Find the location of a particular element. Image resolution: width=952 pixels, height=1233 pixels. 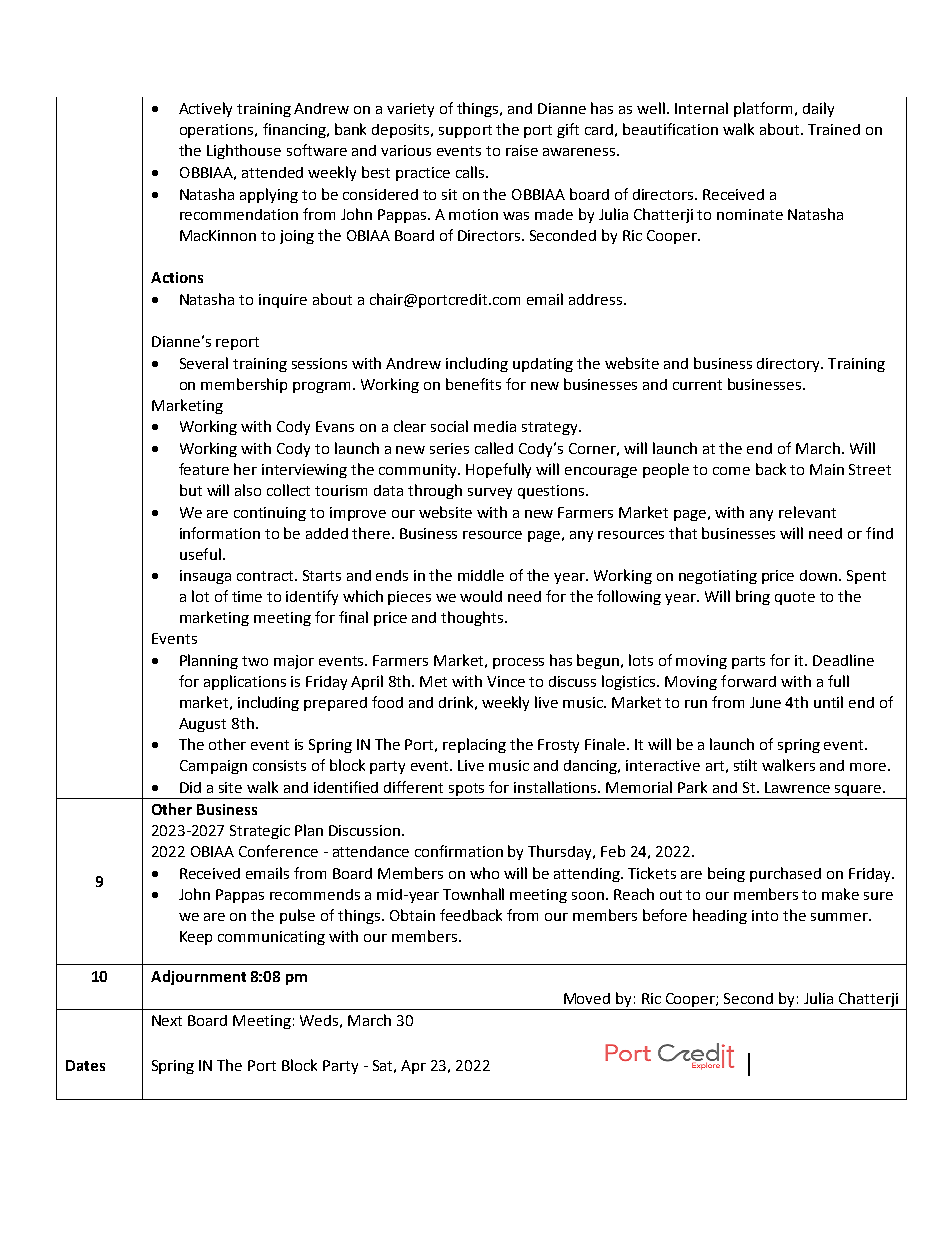

June is located at coordinates (765, 702).
